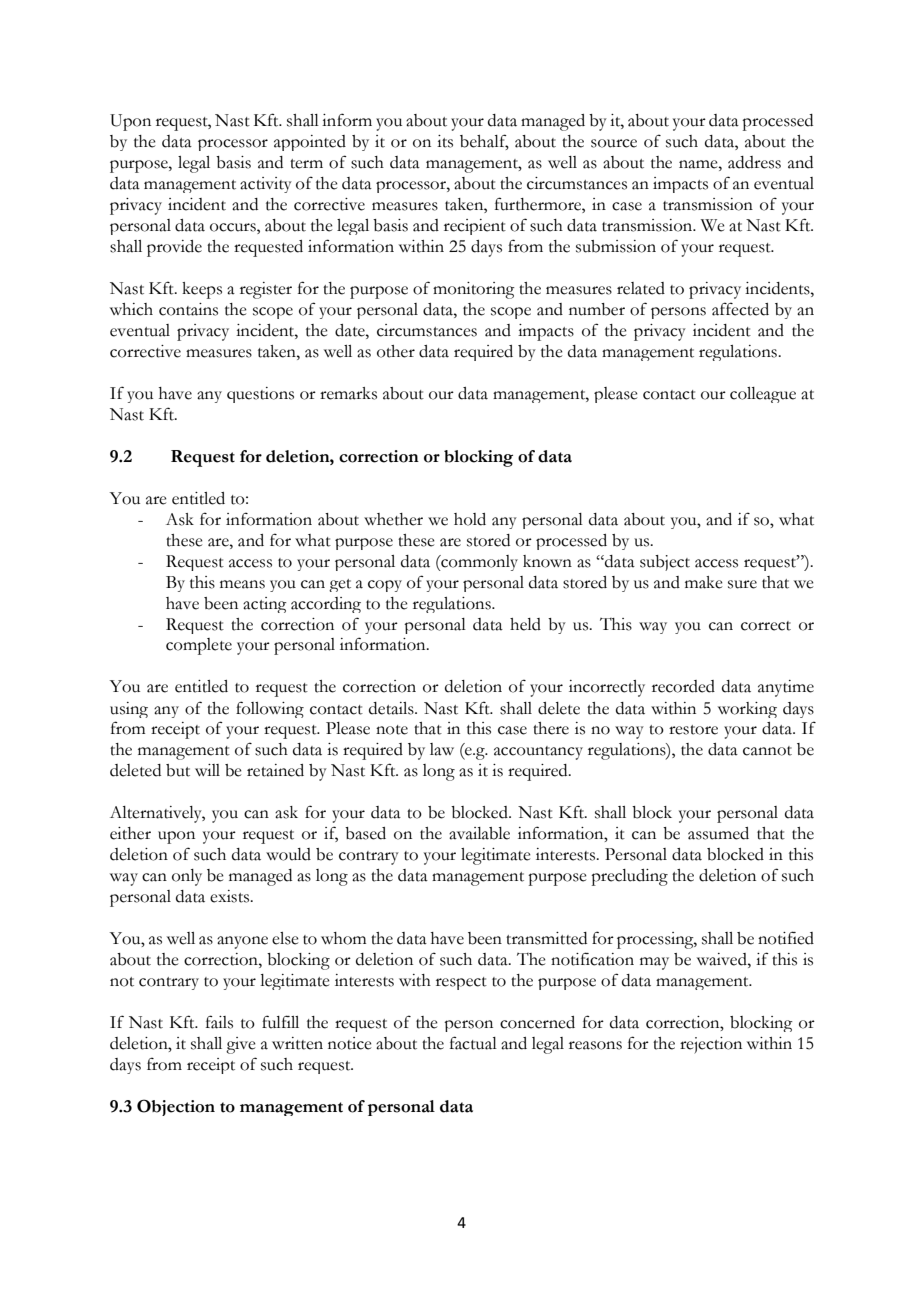 The height and width of the screenshot is (1308, 924). I want to click on activity, so click(266, 185).
